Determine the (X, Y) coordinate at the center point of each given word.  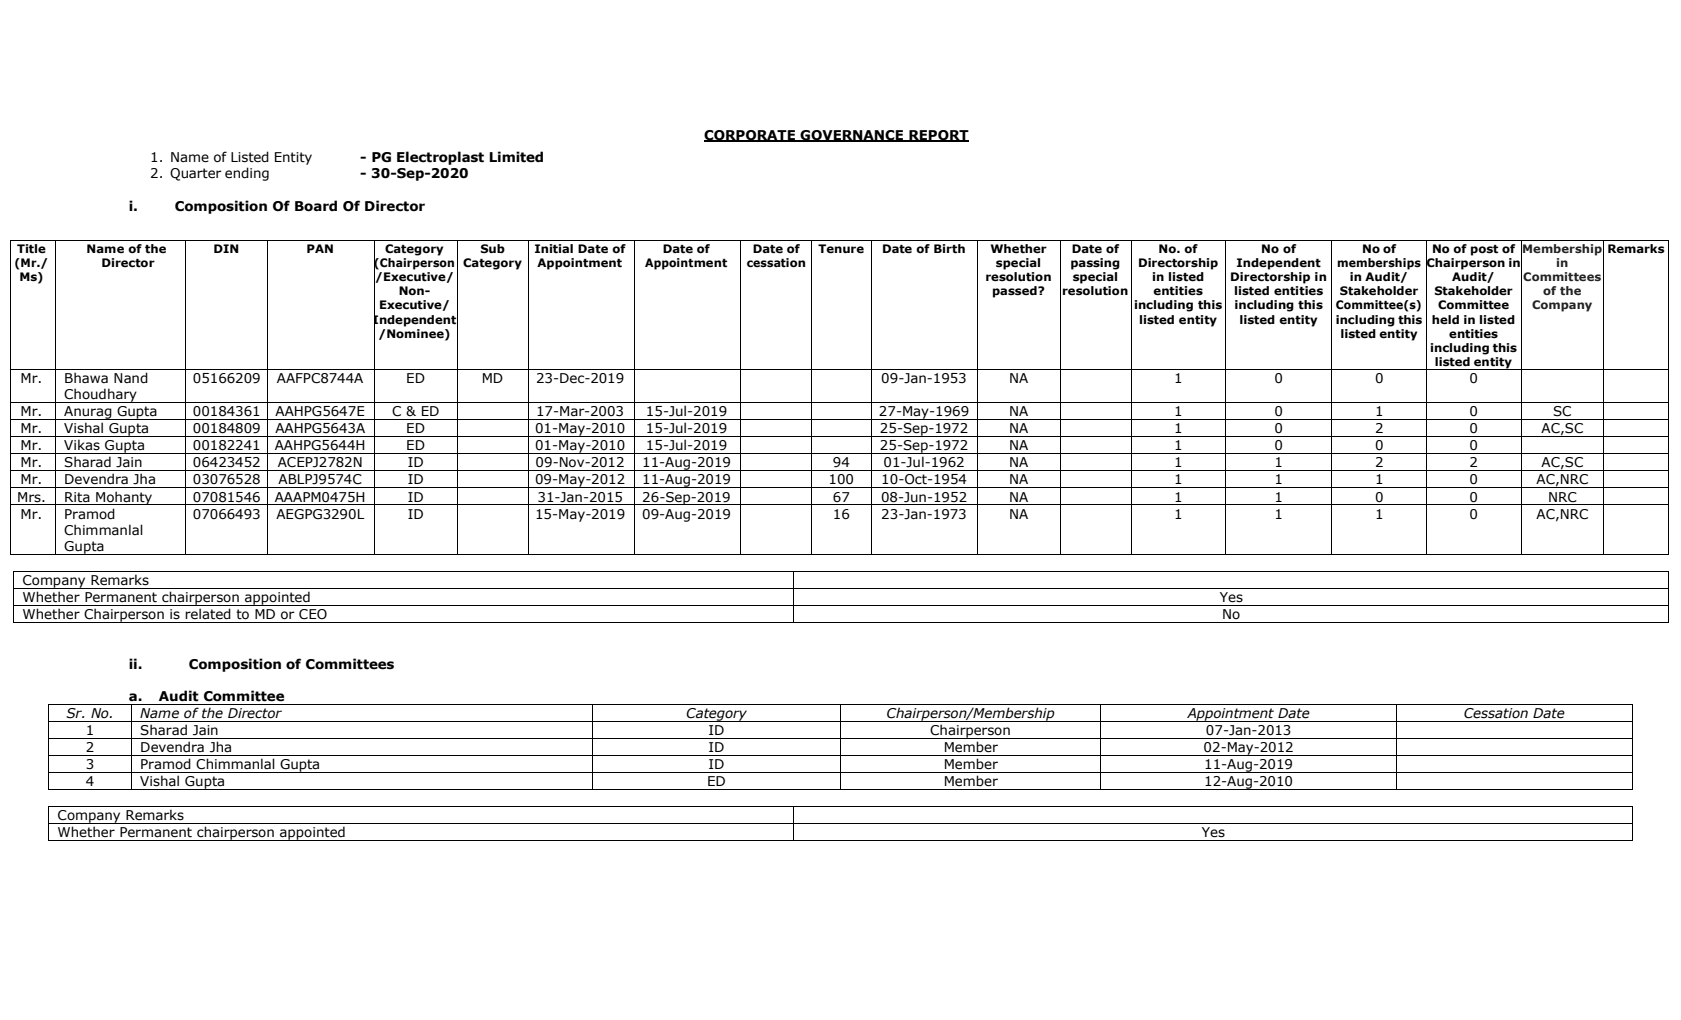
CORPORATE (751, 136)
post (1484, 250)
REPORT (938, 136)
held (1445, 320)
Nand (131, 377)
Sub (493, 248)
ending (247, 174)
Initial (554, 248)
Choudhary (101, 395)
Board (316, 206)
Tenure (841, 248)
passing (1095, 264)
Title (31, 249)
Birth (949, 249)
